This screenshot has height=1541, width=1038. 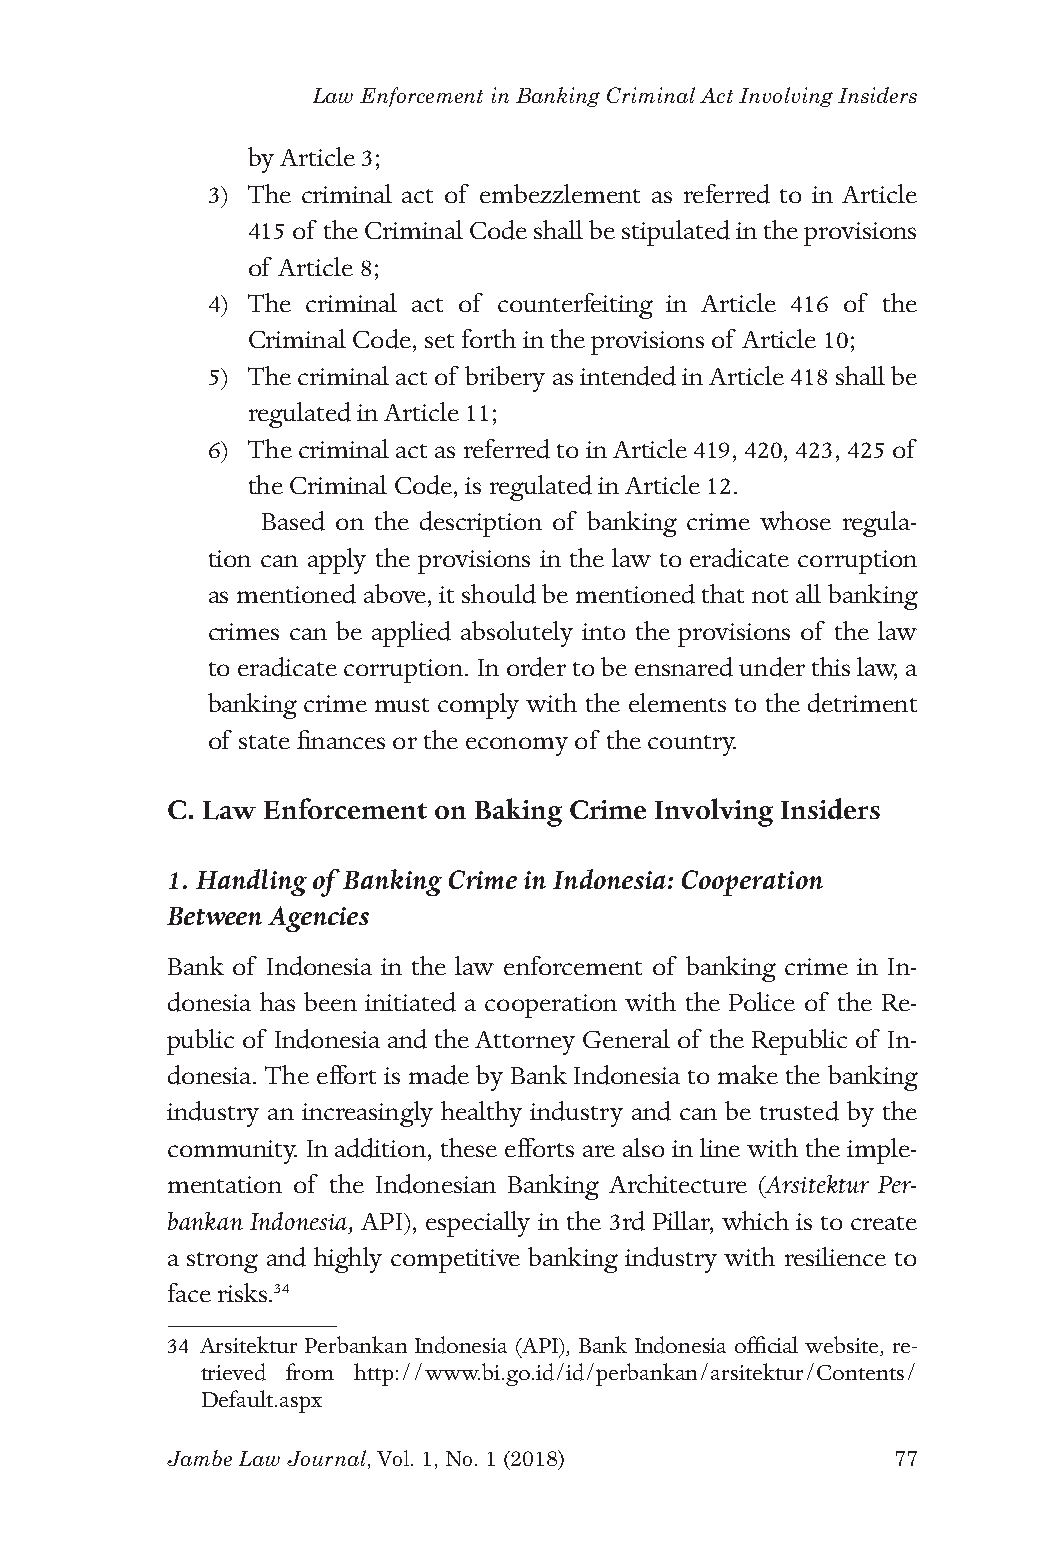 What do you see at coordinates (439, 341) in the screenshot?
I see `set` at bounding box center [439, 341].
